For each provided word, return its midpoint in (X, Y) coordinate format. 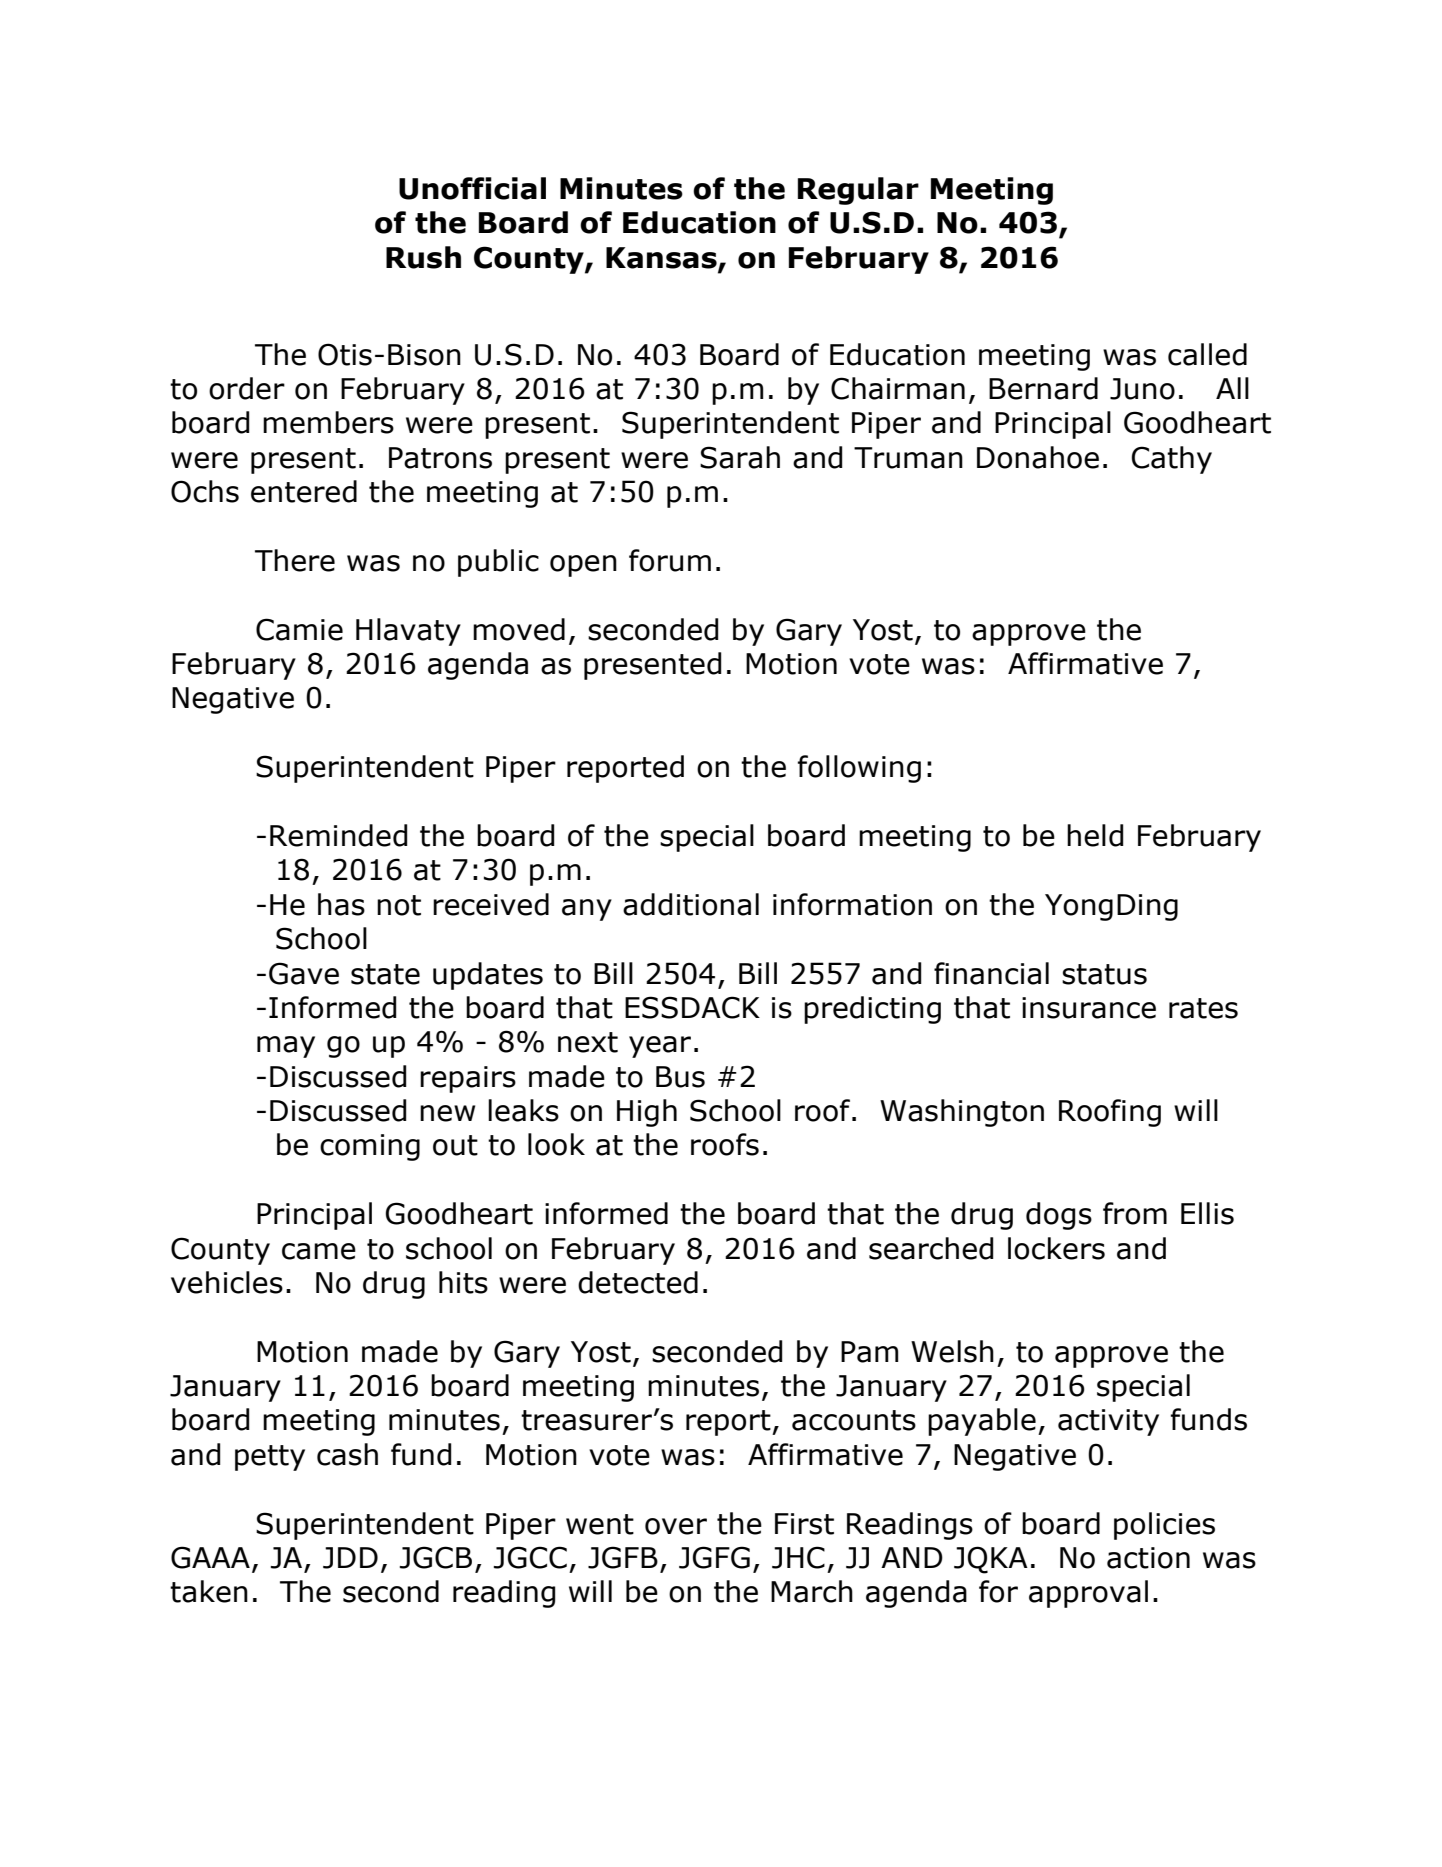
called (1207, 354)
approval (1088, 1594)
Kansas (662, 258)
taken (209, 1591)
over (676, 1526)
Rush (423, 257)
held (1095, 835)
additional (691, 904)
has (341, 904)
